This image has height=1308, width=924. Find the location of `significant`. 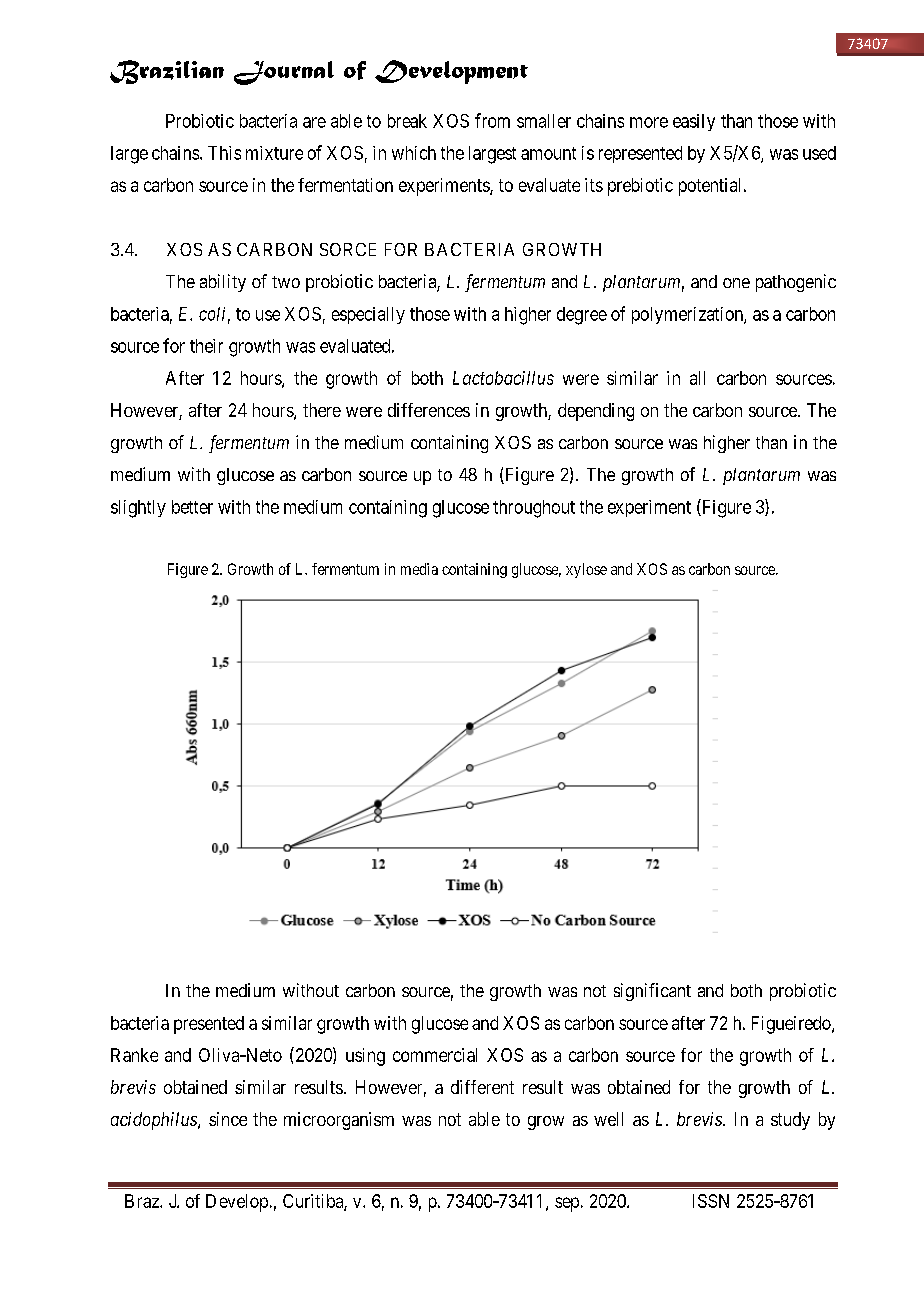

significant is located at coordinates (652, 992).
